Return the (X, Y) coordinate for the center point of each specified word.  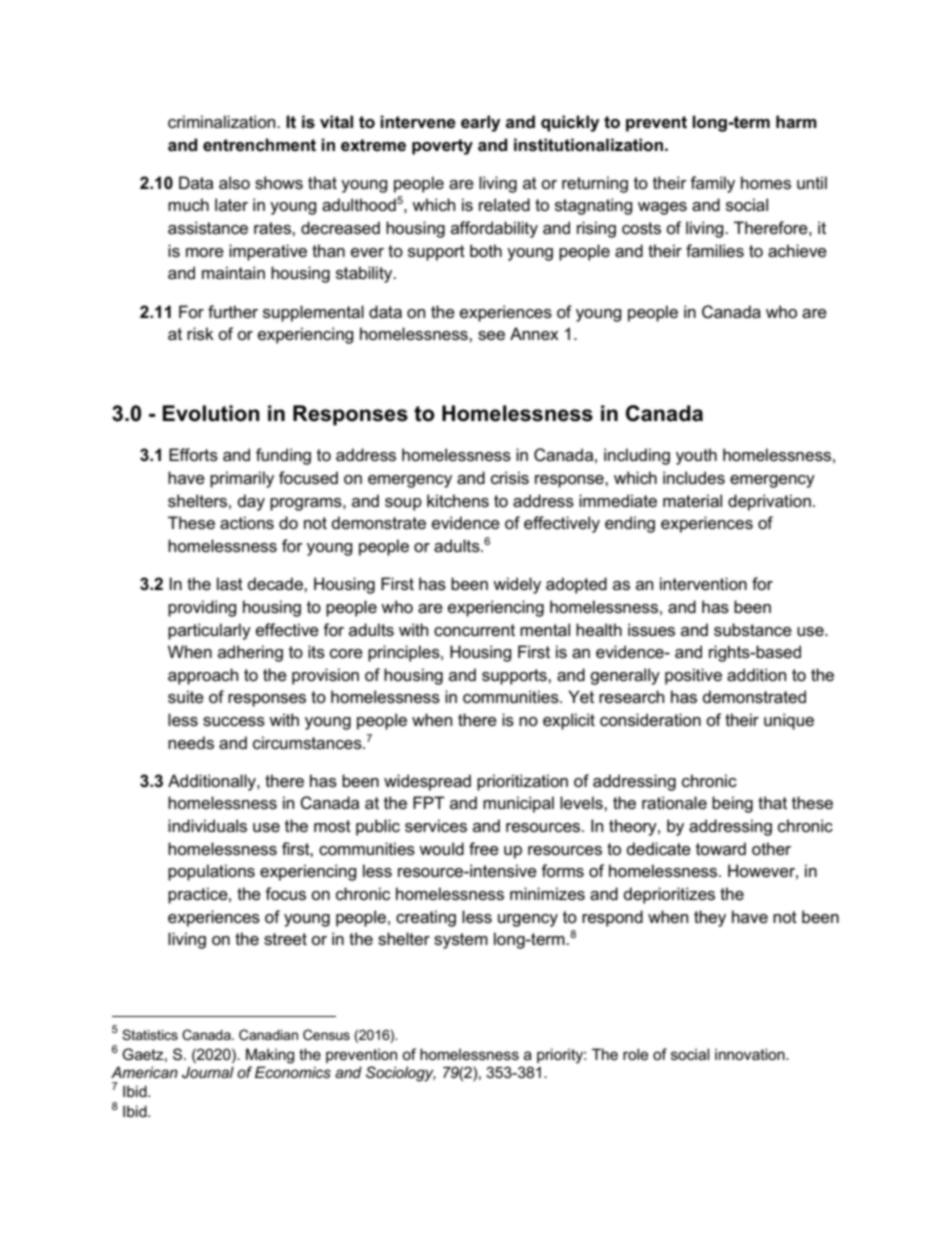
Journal (208, 1072)
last (230, 584)
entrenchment (259, 145)
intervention (703, 584)
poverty (442, 147)
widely (517, 585)
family (712, 184)
